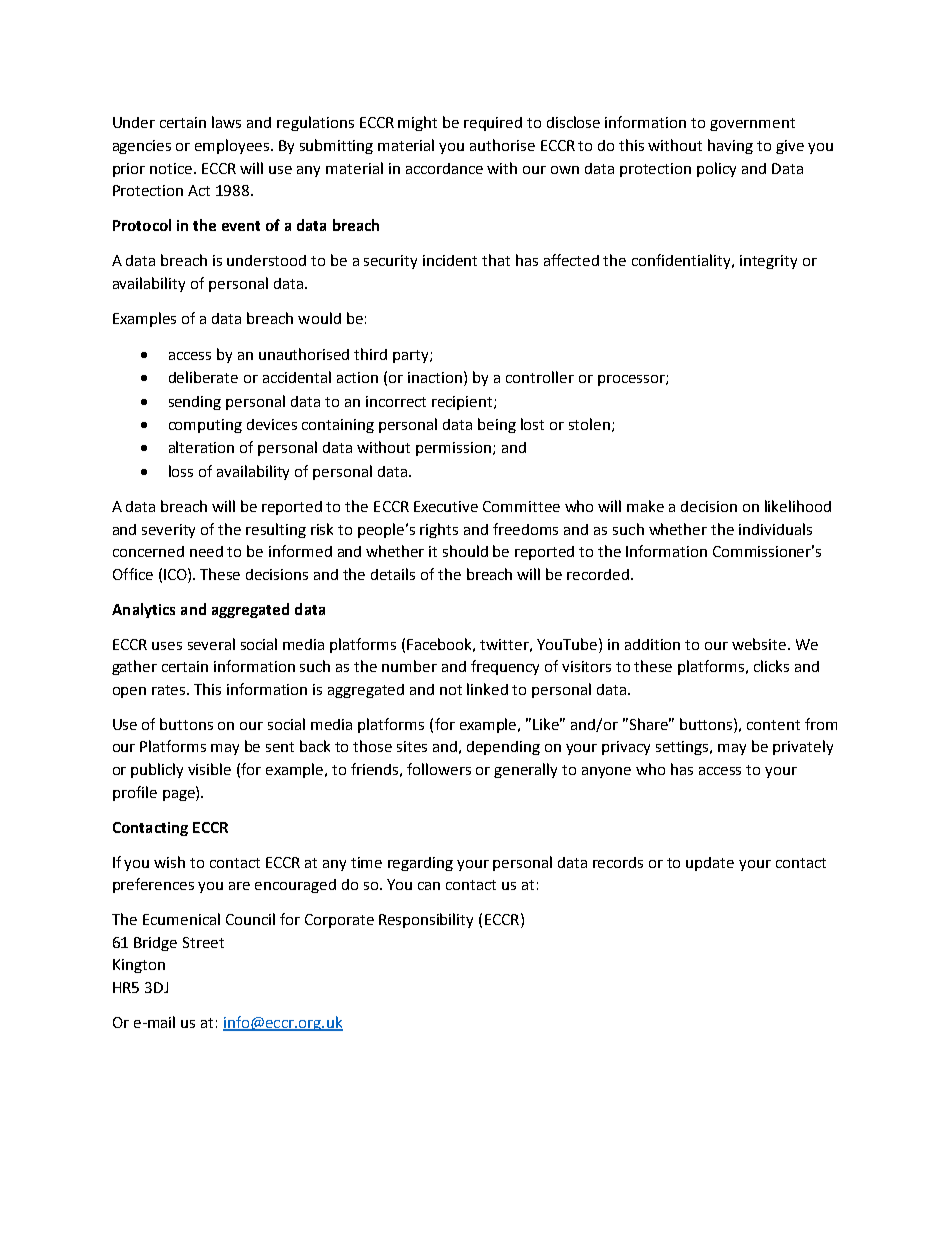 This screenshot has width=952, height=1233. What do you see at coordinates (730, 146) in the screenshot?
I see `having` at bounding box center [730, 146].
